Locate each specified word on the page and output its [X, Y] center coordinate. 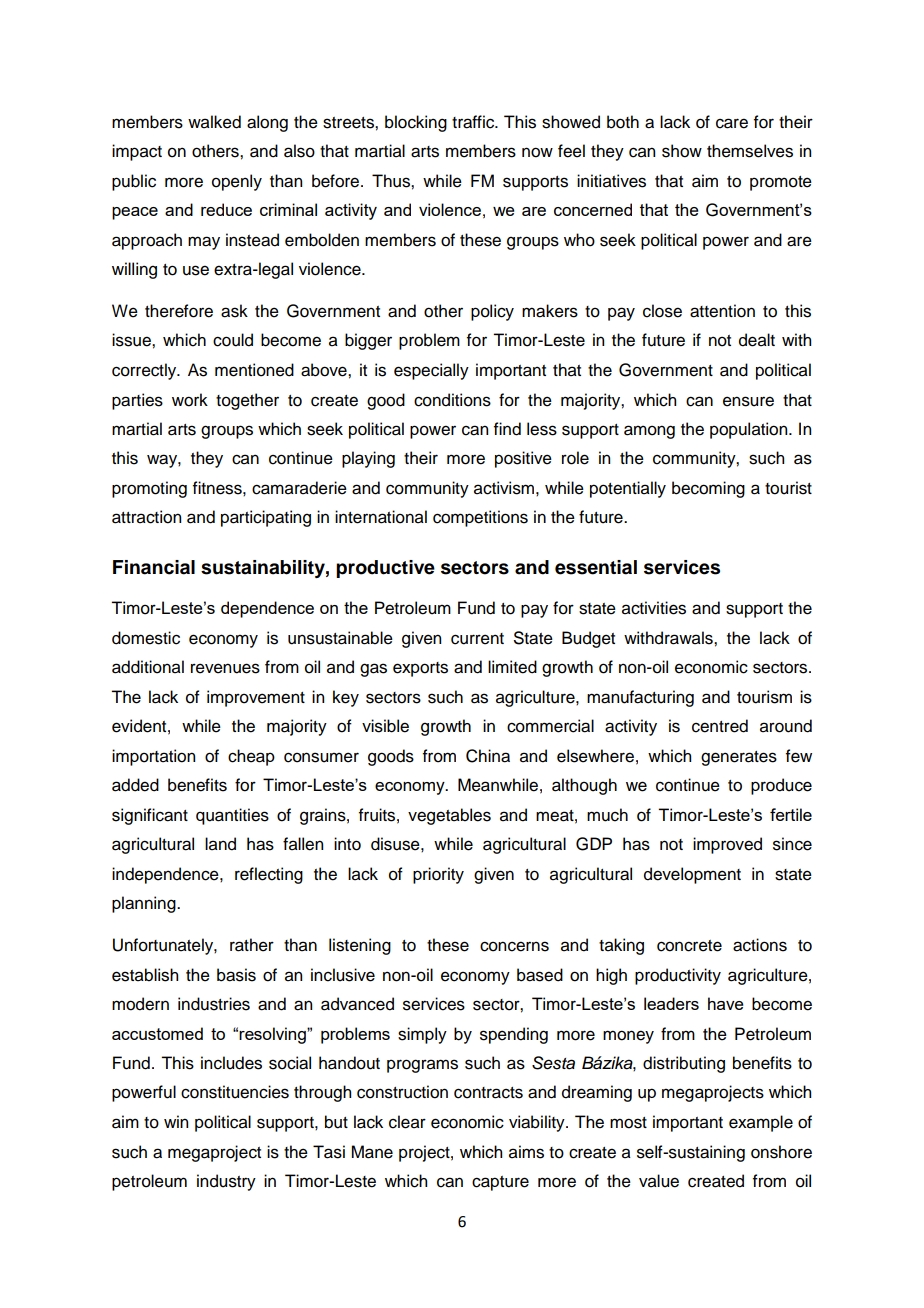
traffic [474, 122]
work [190, 400]
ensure [748, 401]
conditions [452, 400]
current [477, 639]
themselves [750, 151]
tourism [764, 697]
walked [214, 122]
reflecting [269, 875]
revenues [225, 668]
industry [226, 1182]
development [692, 875]
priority [438, 875]
